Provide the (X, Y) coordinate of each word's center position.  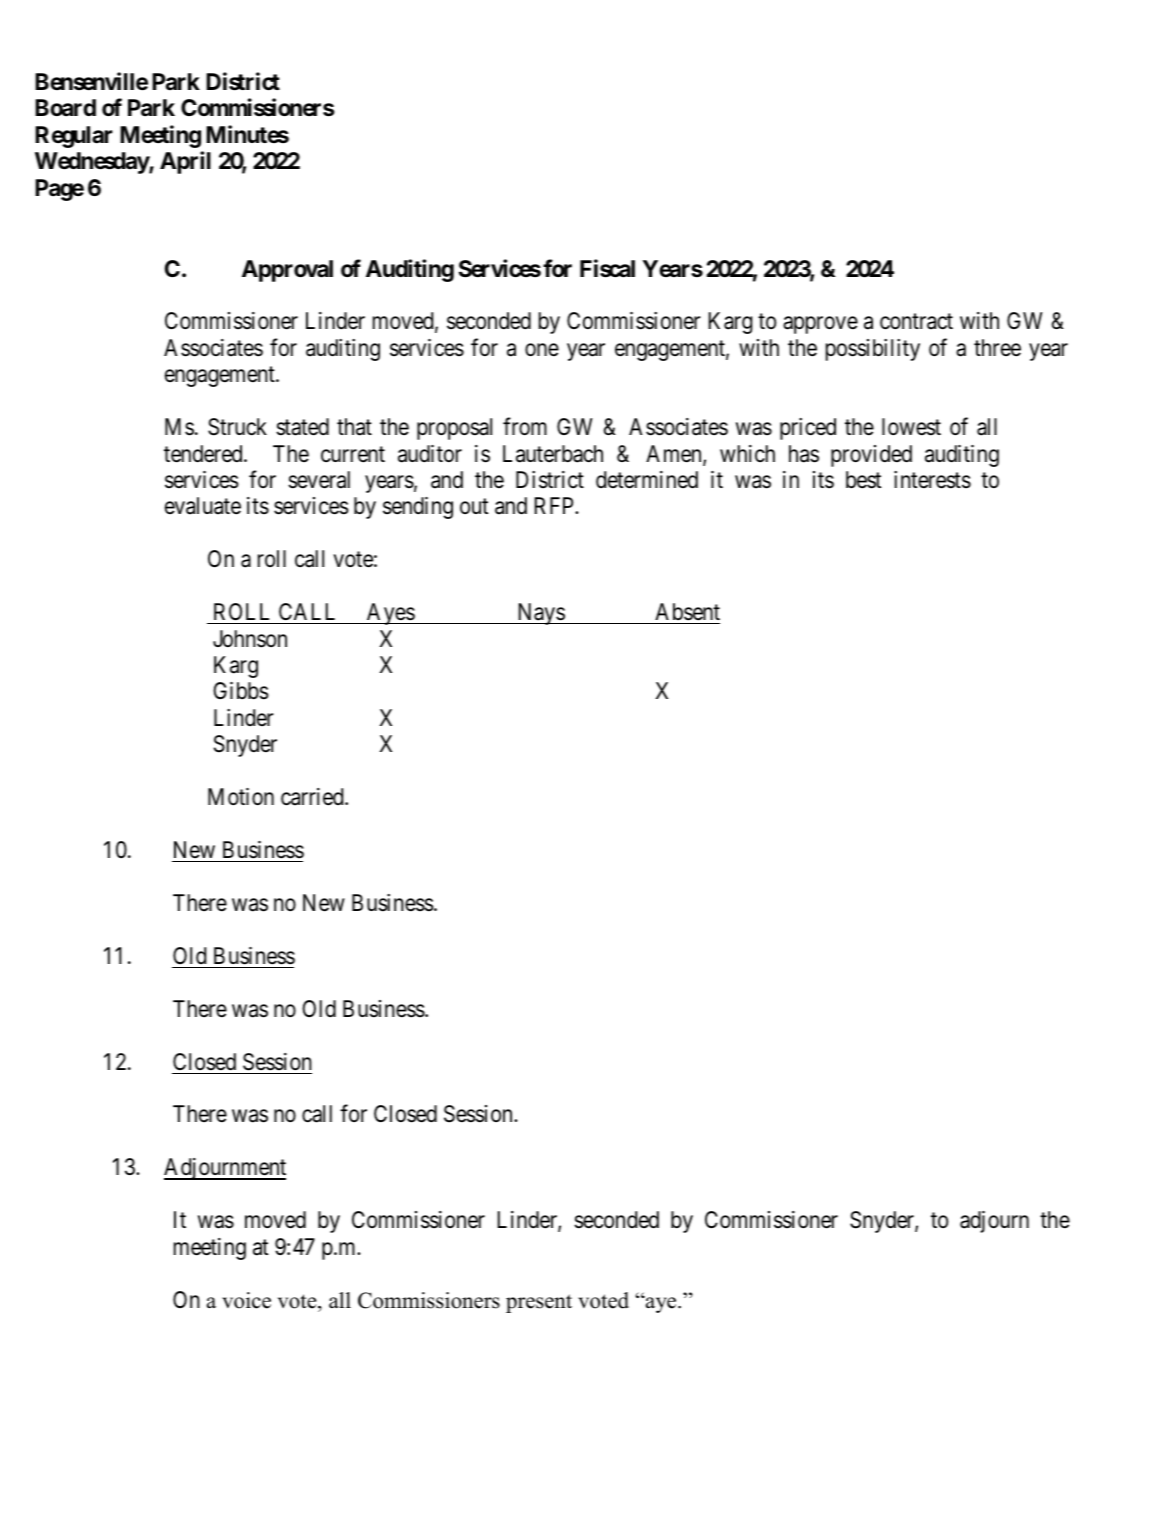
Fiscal (607, 268)
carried (313, 797)
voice (246, 1300)
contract (916, 322)
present (539, 1303)
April (185, 162)
